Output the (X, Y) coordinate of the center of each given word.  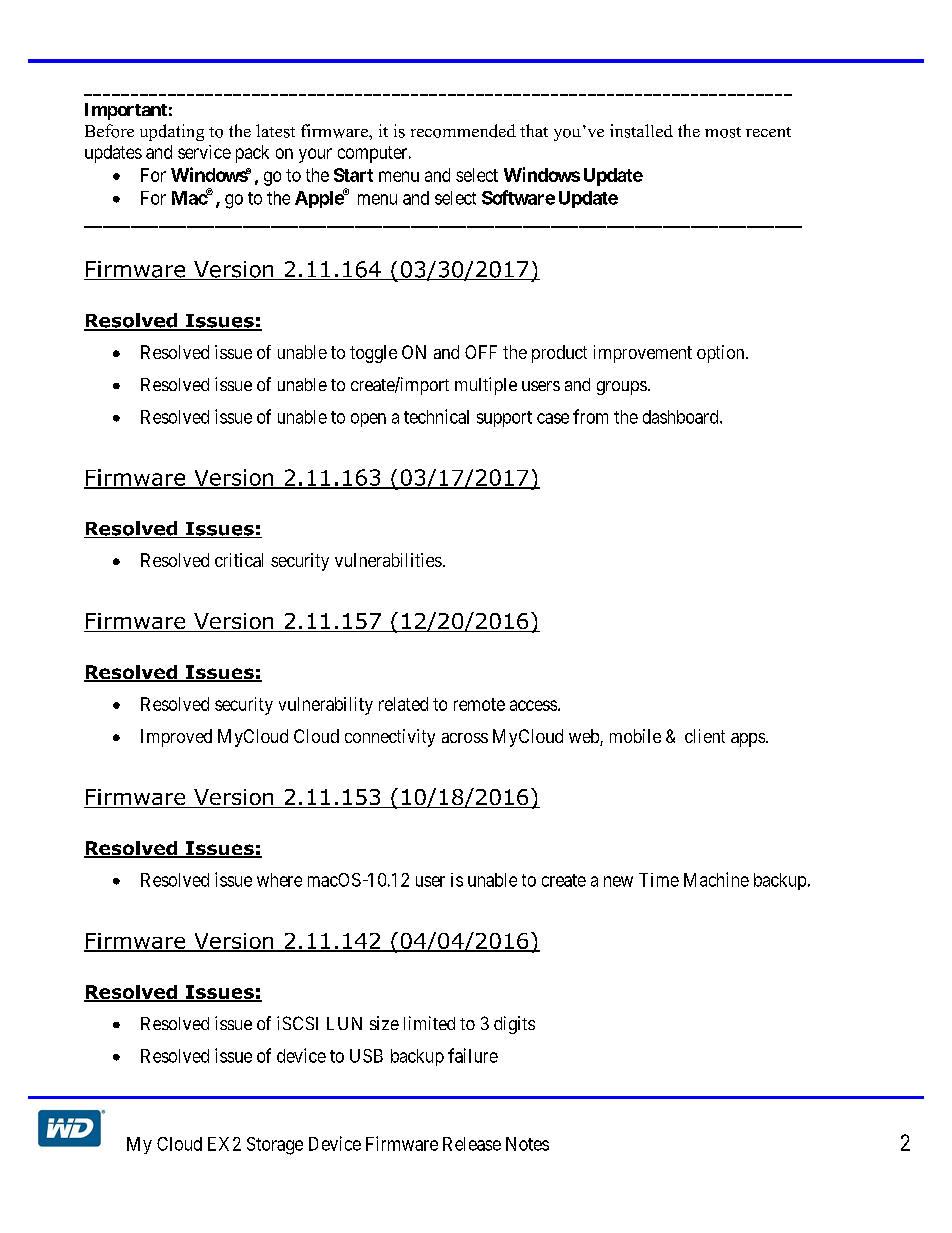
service (204, 152)
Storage (275, 1146)
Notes (527, 1144)
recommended (463, 131)
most (723, 132)
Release (472, 1144)
